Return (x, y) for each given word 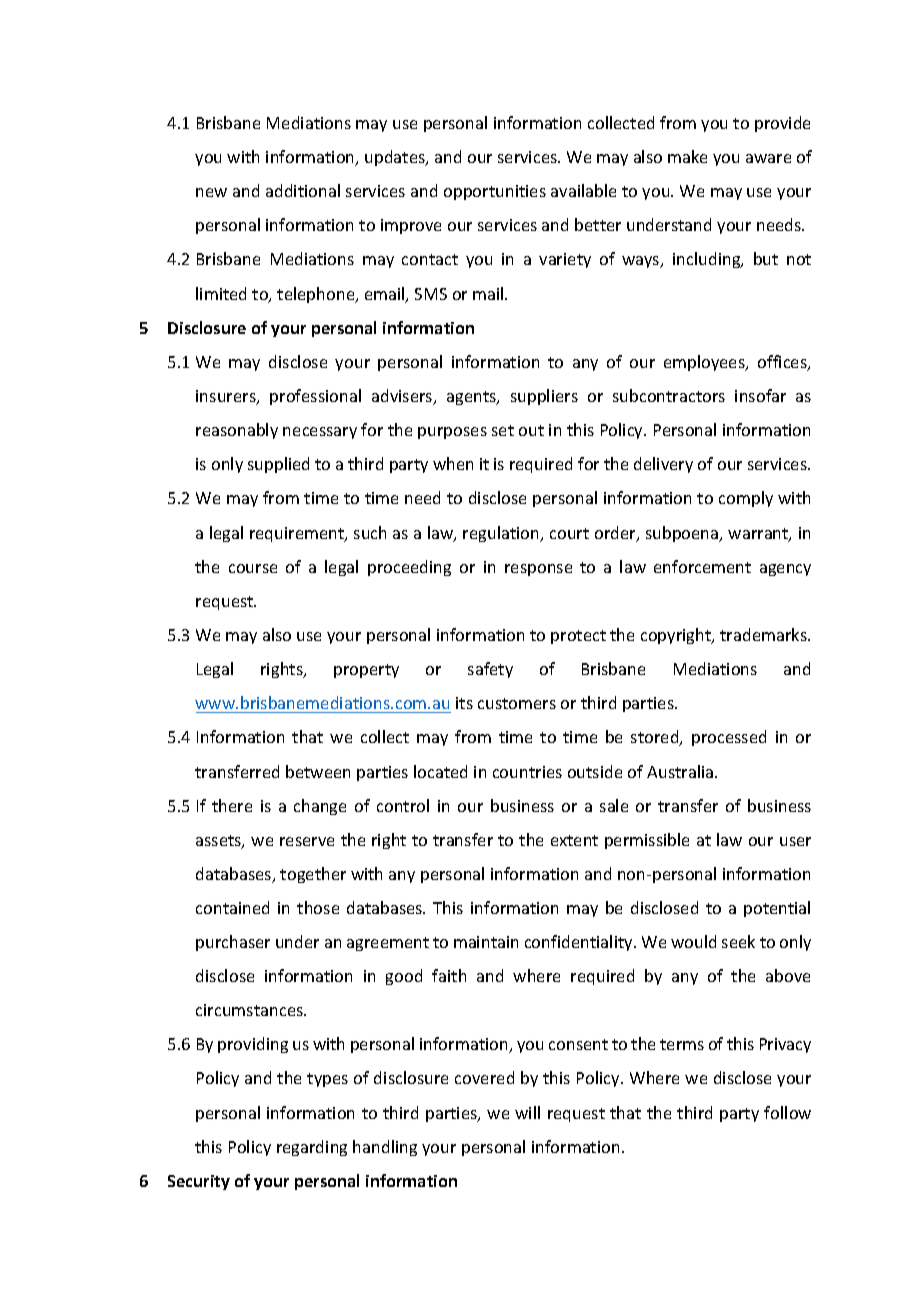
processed (729, 738)
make (687, 156)
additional (303, 190)
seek (738, 941)
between (318, 771)
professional (315, 397)
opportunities (495, 192)
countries (527, 772)
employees (705, 363)
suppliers (544, 397)
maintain (486, 942)
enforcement (702, 566)
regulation (502, 534)
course (253, 568)
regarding (312, 1148)
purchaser (233, 943)
